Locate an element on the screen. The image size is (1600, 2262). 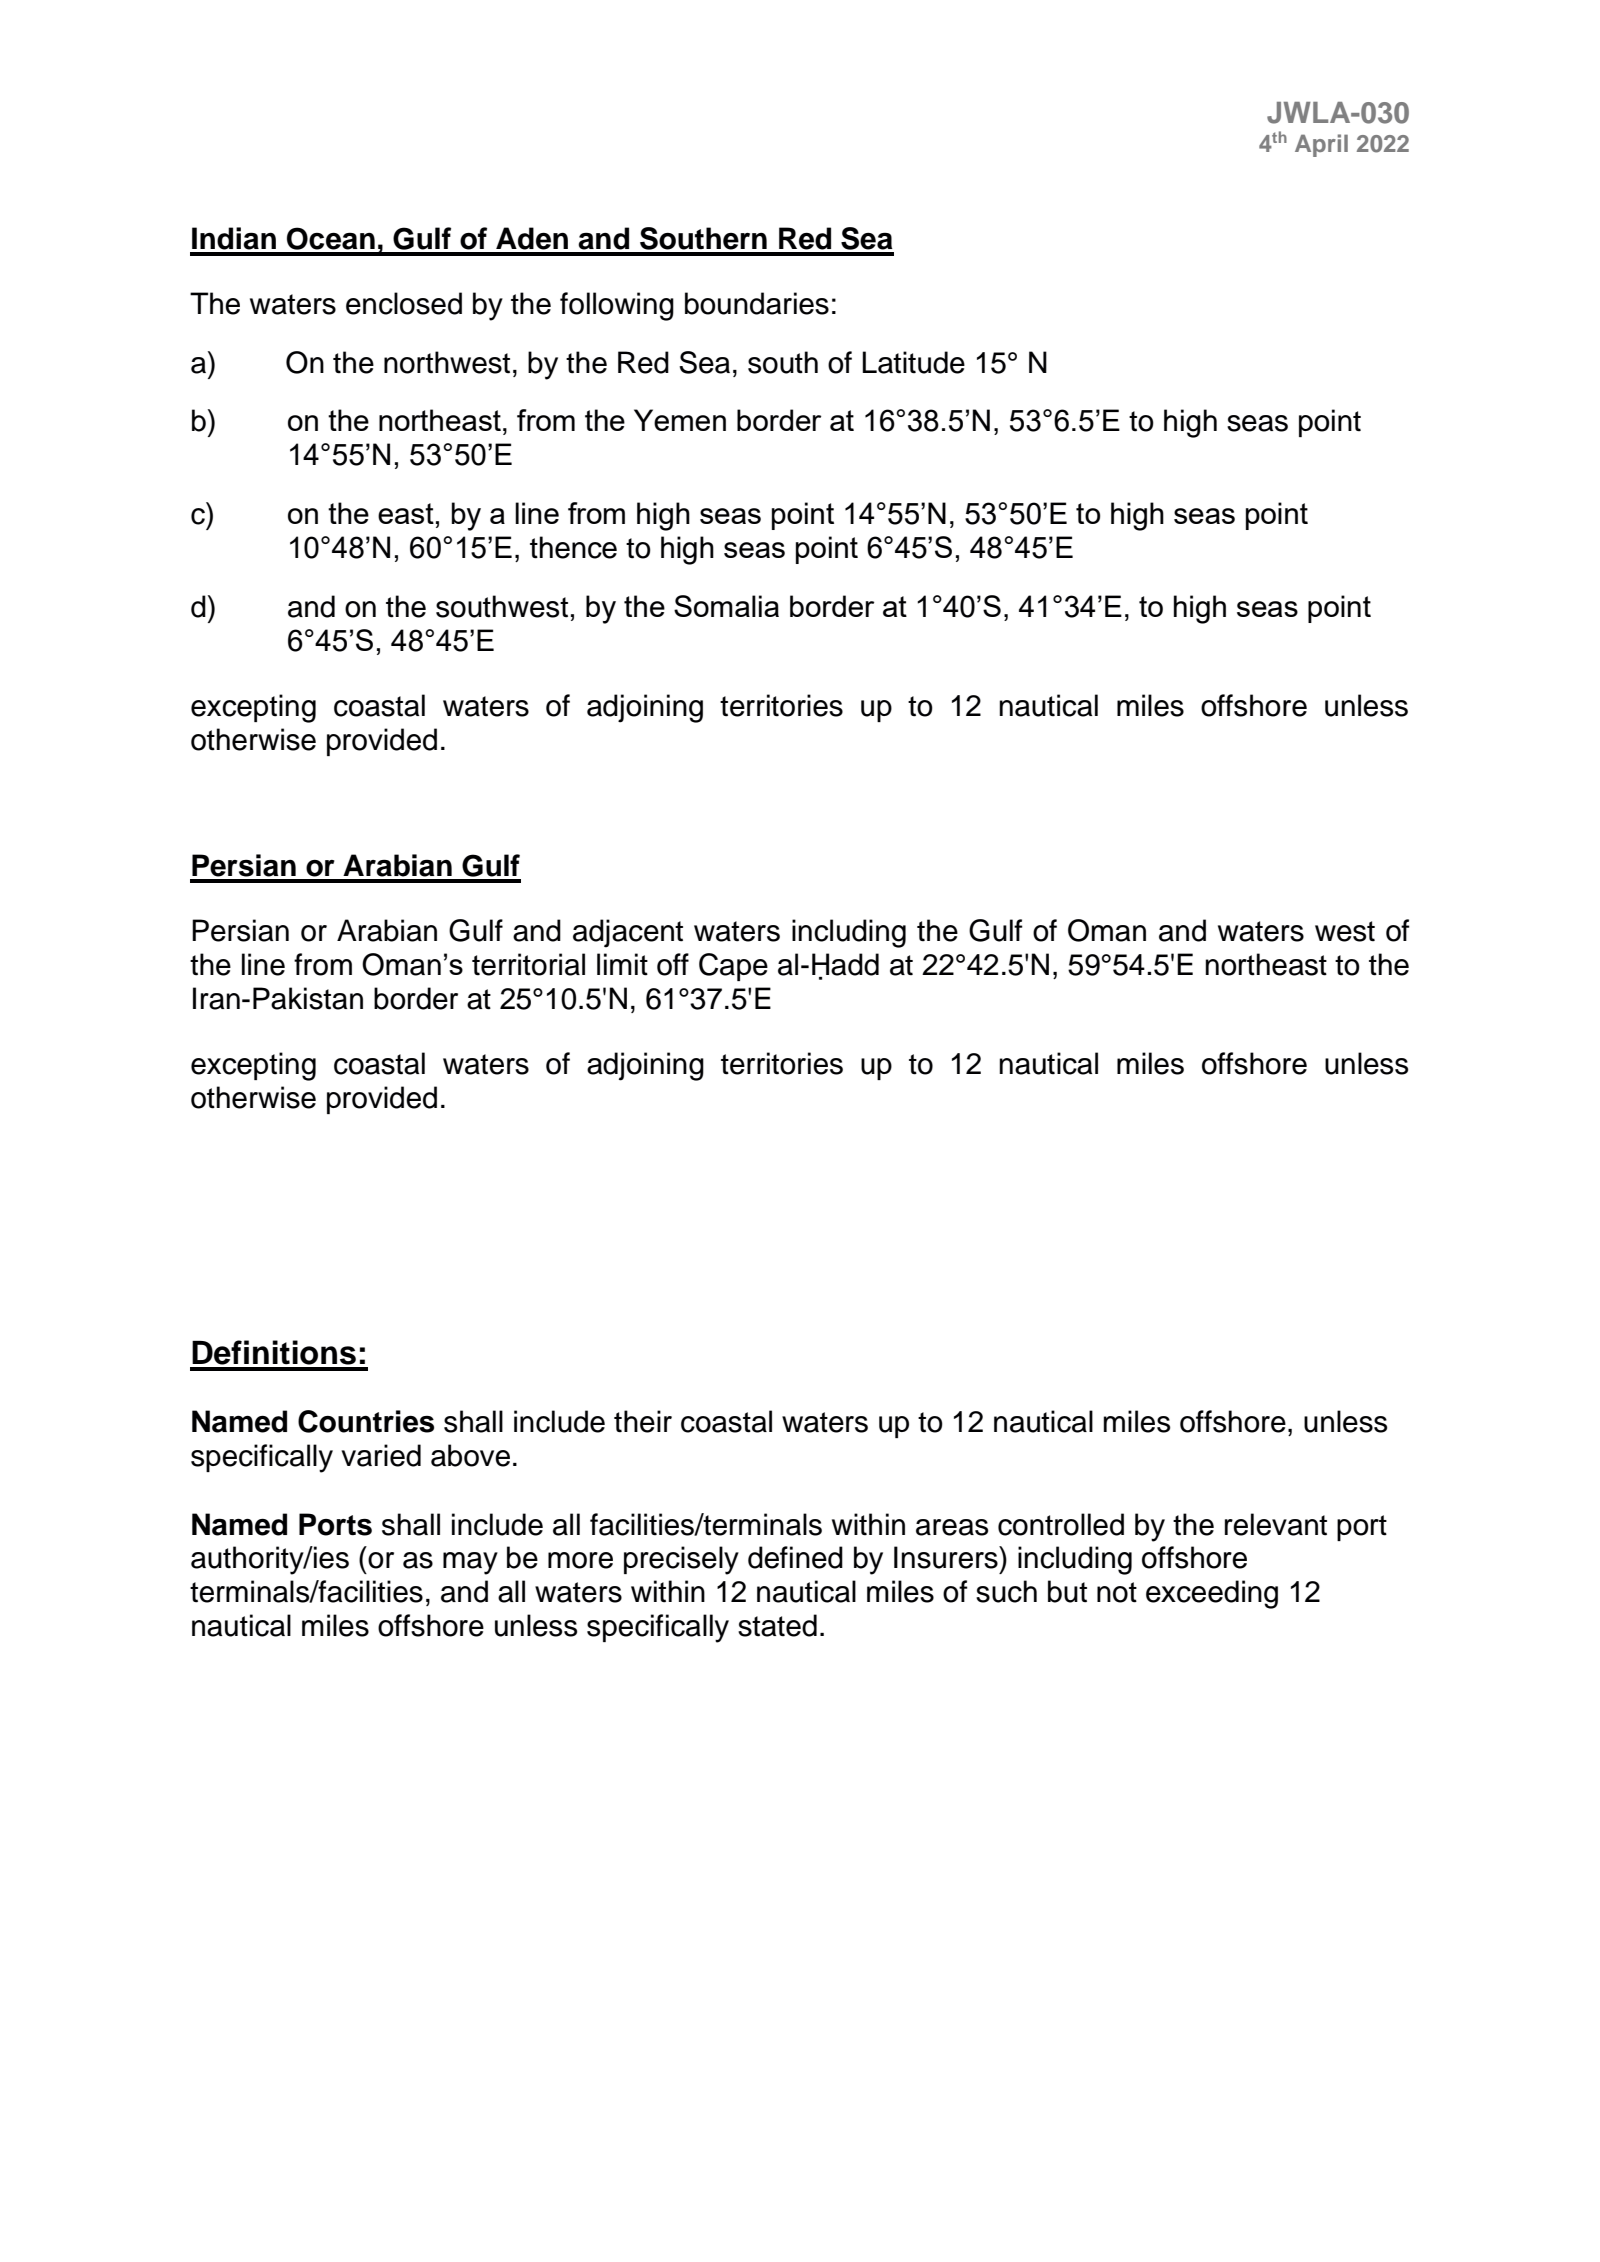
boundaries is located at coordinates (757, 303).
